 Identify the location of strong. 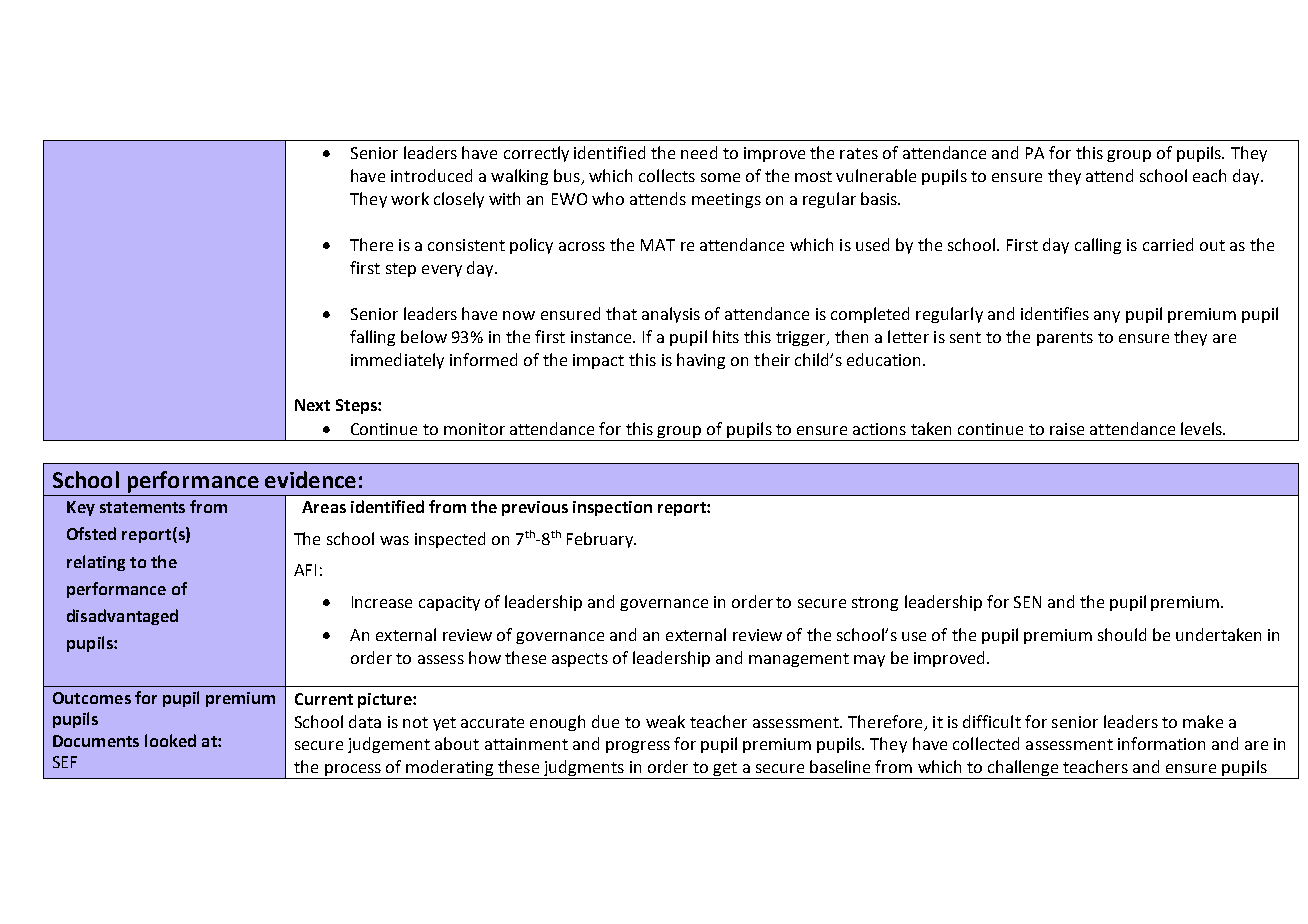
(875, 604).
